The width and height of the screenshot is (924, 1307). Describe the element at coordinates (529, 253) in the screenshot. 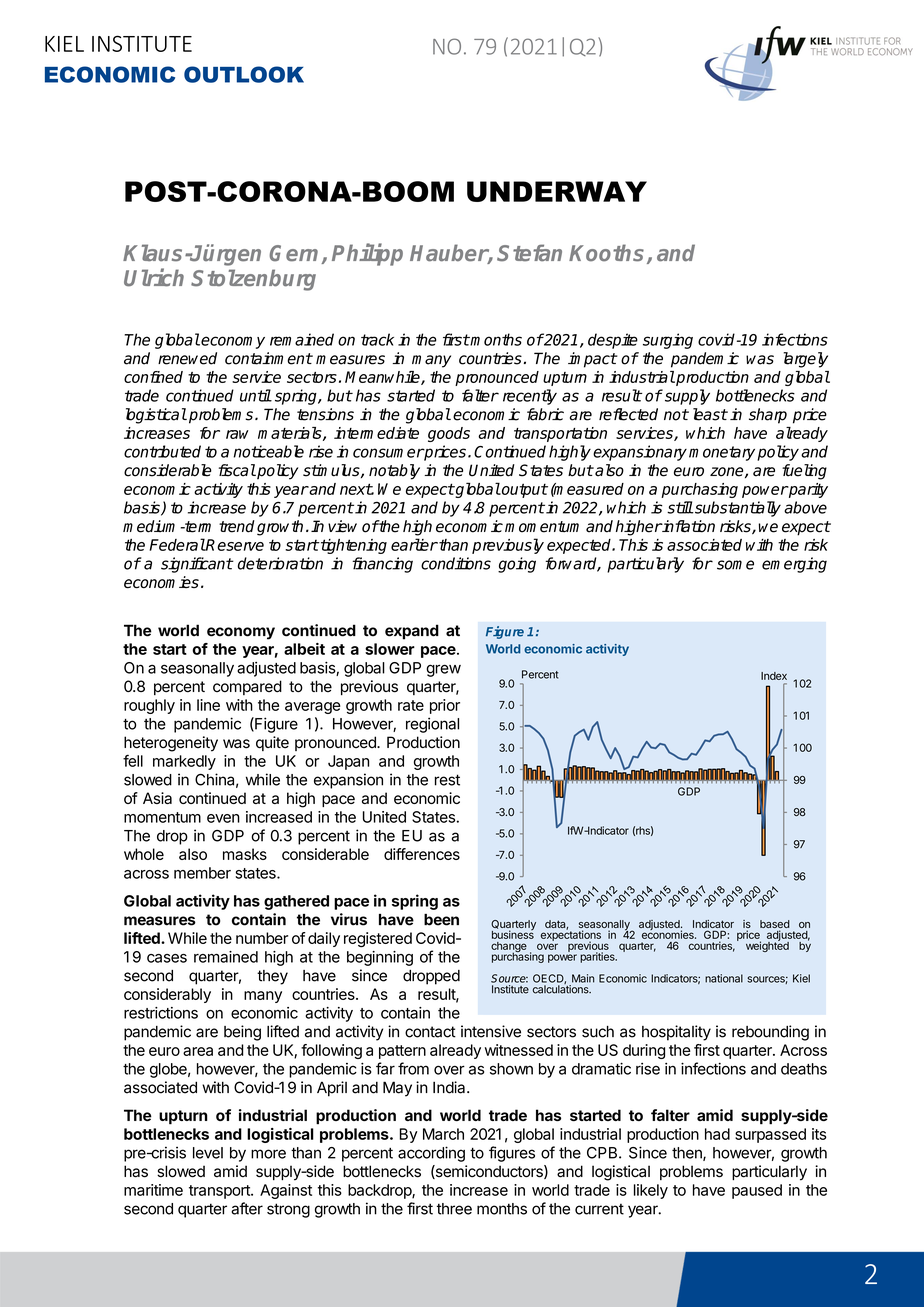

I see `Stefan` at that location.
